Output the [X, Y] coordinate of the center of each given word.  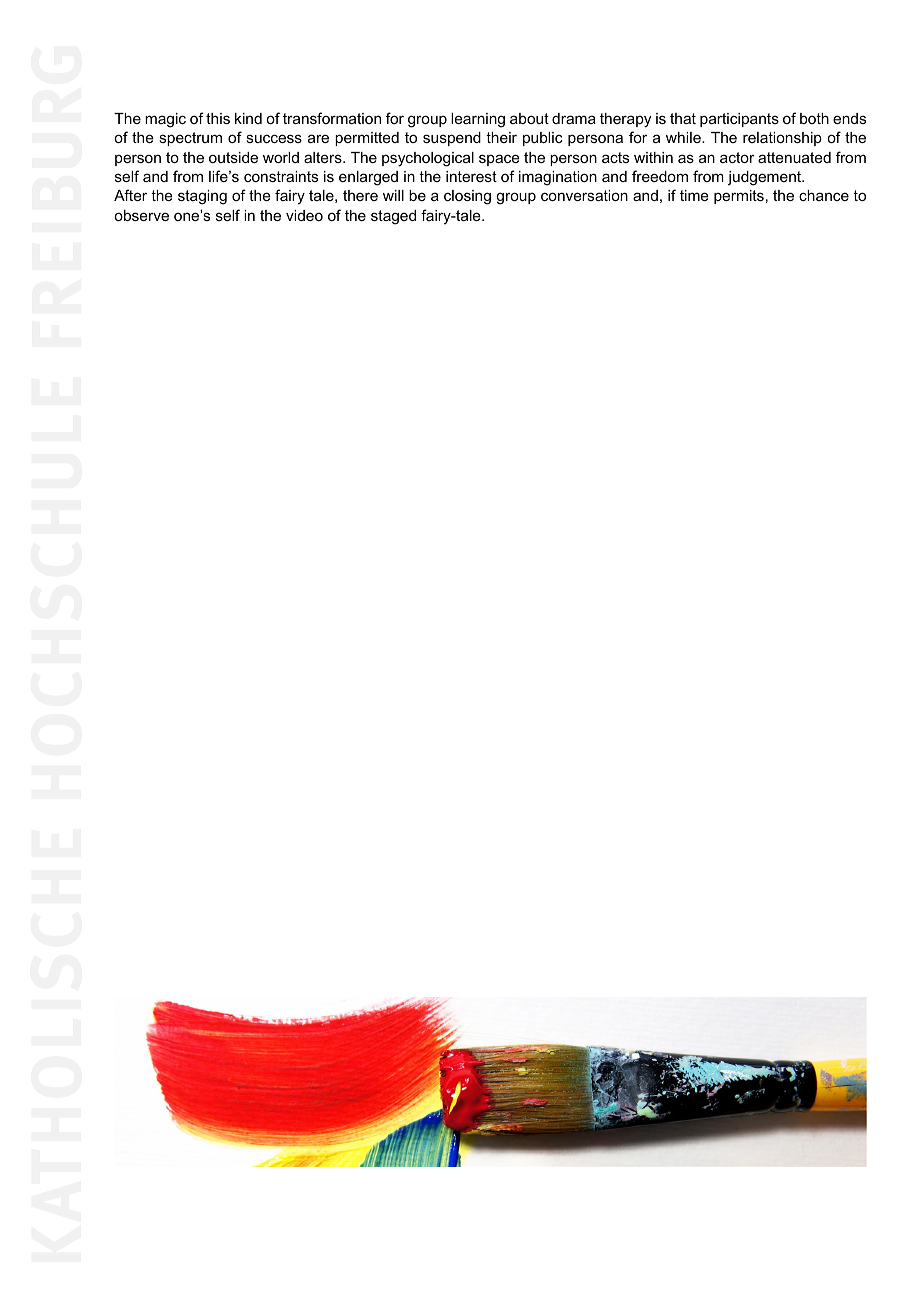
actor [737, 157]
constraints [281, 176]
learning [478, 120]
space [499, 160]
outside [233, 157]
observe [141, 215]
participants [739, 120]
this [218, 118]
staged [393, 217]
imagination [558, 178]
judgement [766, 178]
